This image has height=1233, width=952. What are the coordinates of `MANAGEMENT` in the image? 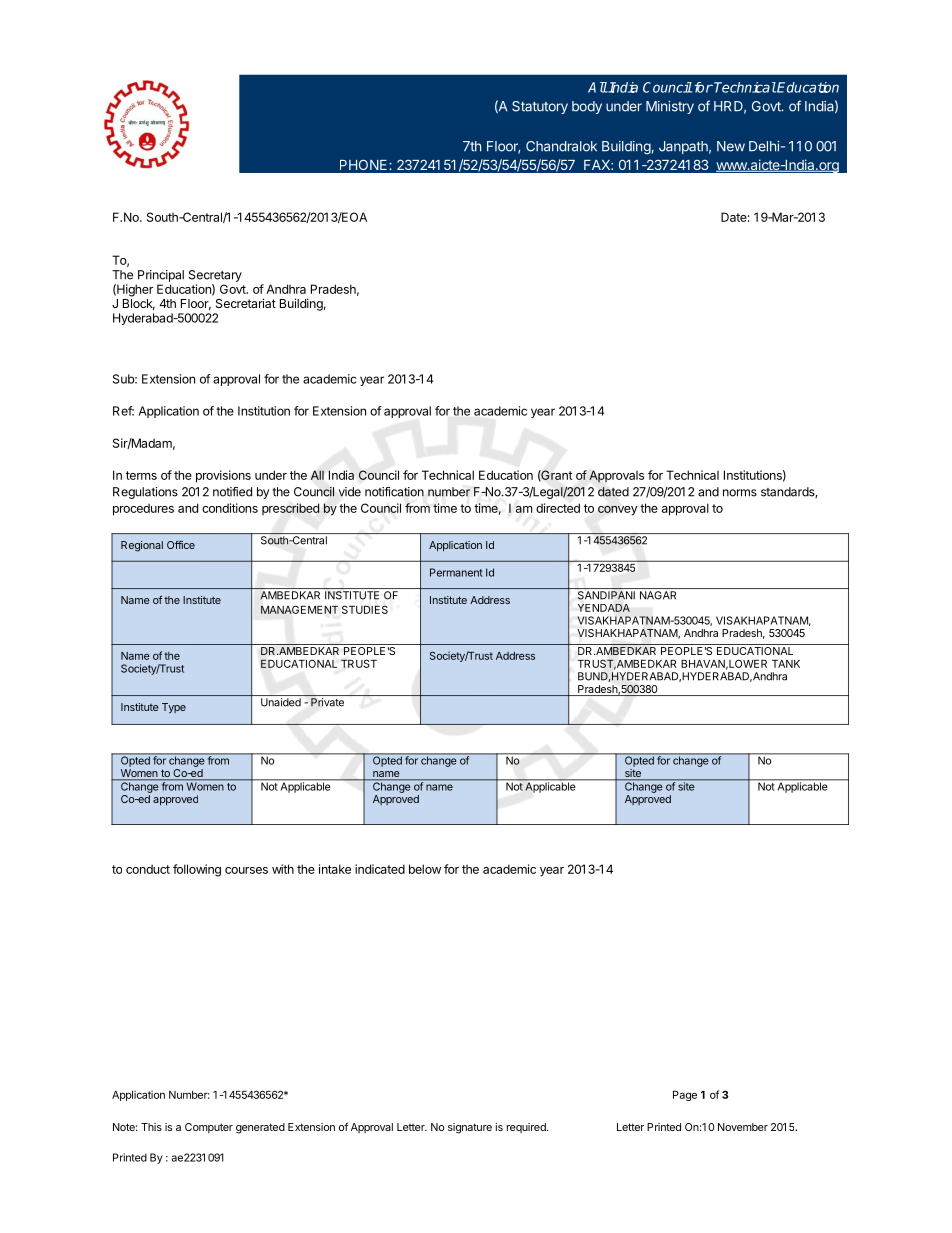 It's located at (299, 609).
